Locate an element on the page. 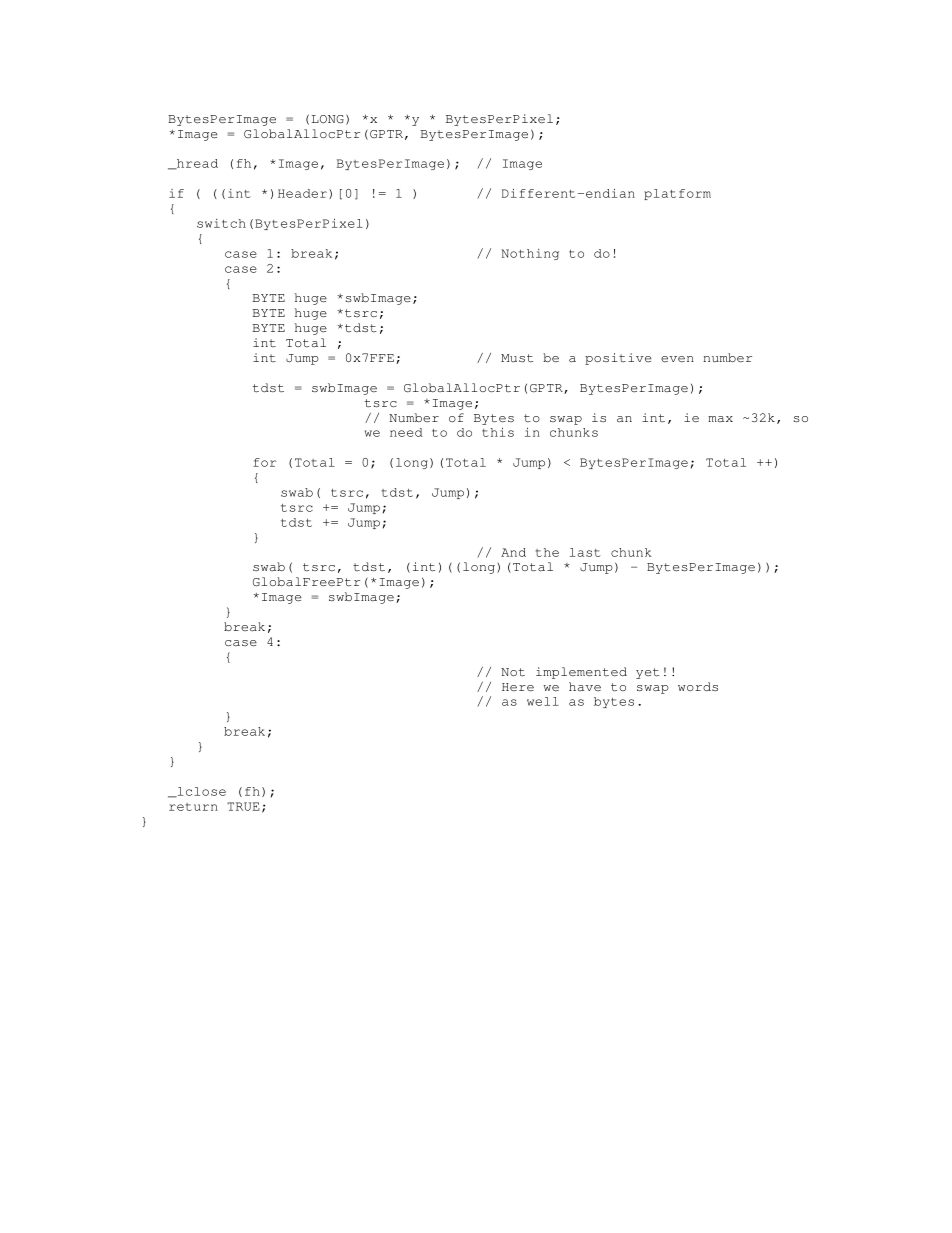  platform is located at coordinates (677, 194).
